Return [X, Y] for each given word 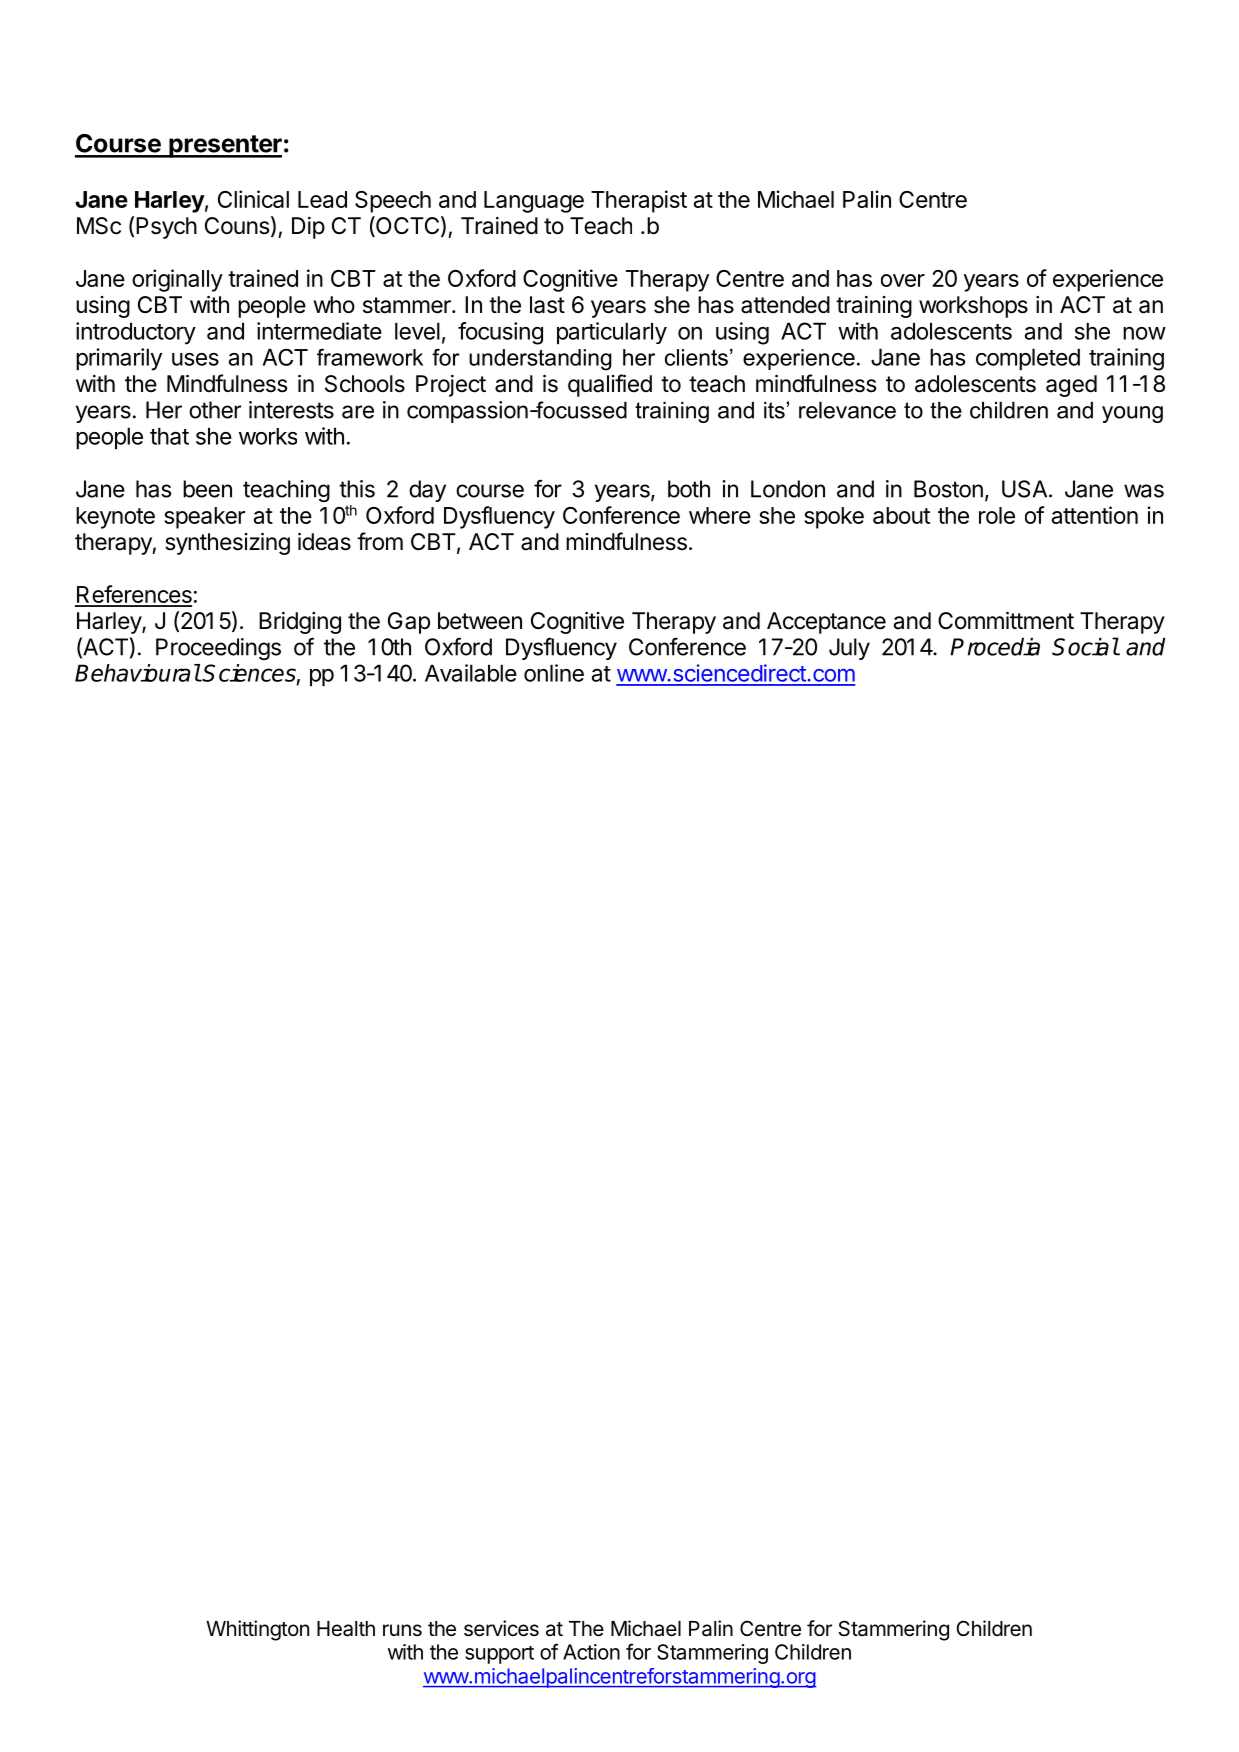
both [689, 489]
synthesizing [227, 544]
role [997, 515]
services [501, 1628]
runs [402, 1630]
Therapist [639, 201]
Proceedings [218, 649]
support [499, 1655]
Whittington [257, 1630]
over [903, 280]
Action [591, 1652]
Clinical [253, 199]
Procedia [995, 646]
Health [346, 1629]
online [554, 673]
